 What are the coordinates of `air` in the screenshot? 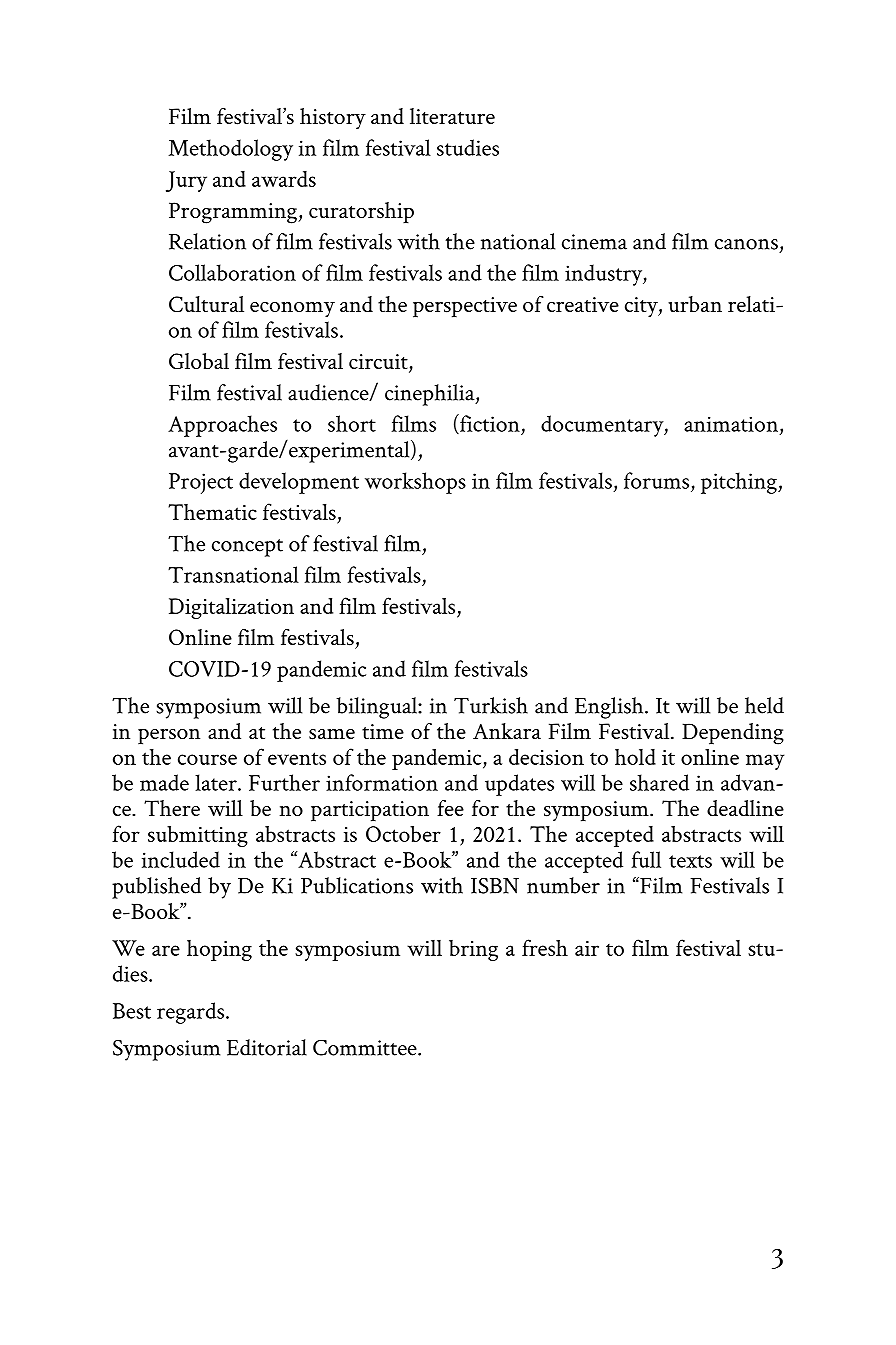 It's located at (587, 948).
